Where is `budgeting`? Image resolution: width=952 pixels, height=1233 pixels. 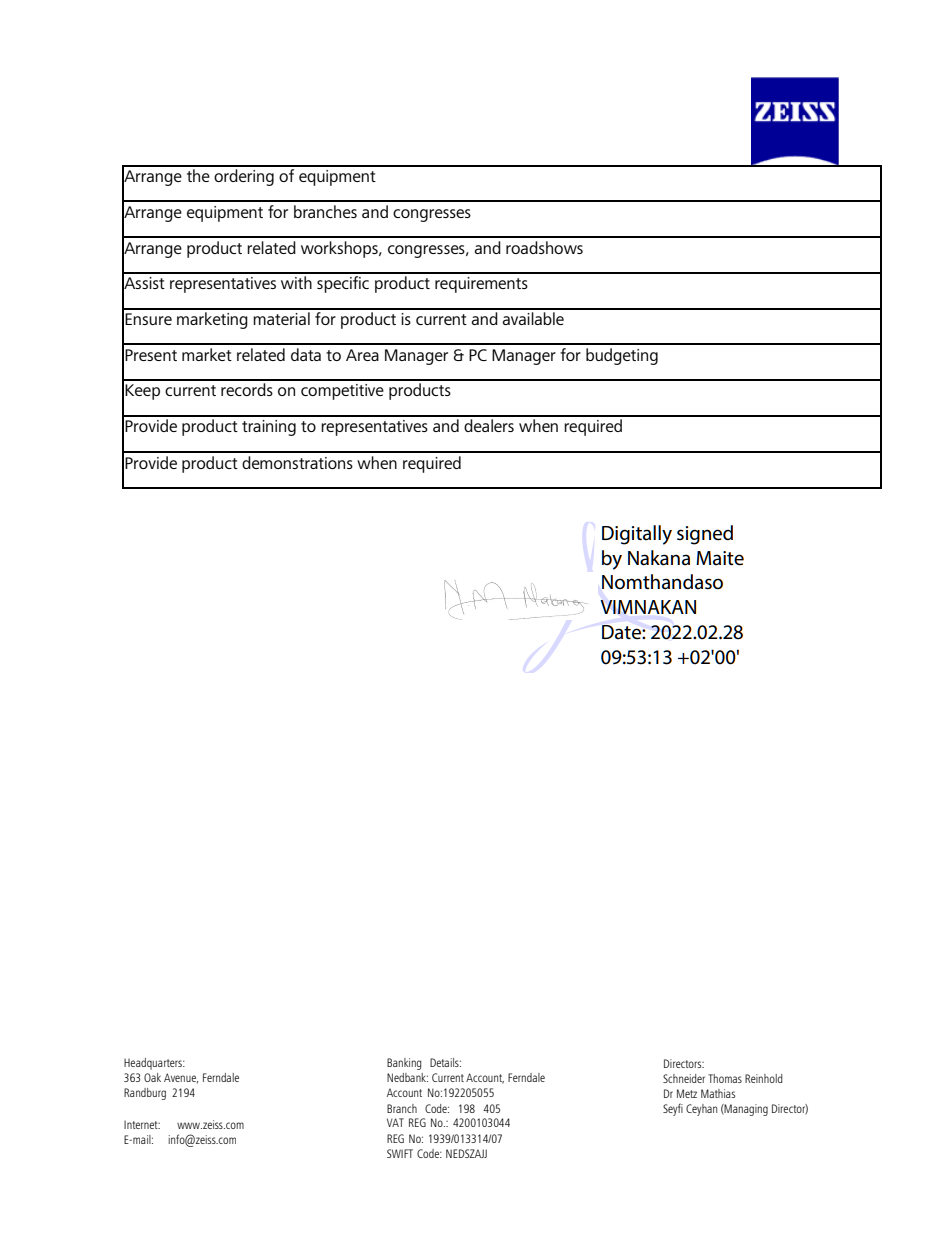
budgeting is located at coordinates (622, 356).
